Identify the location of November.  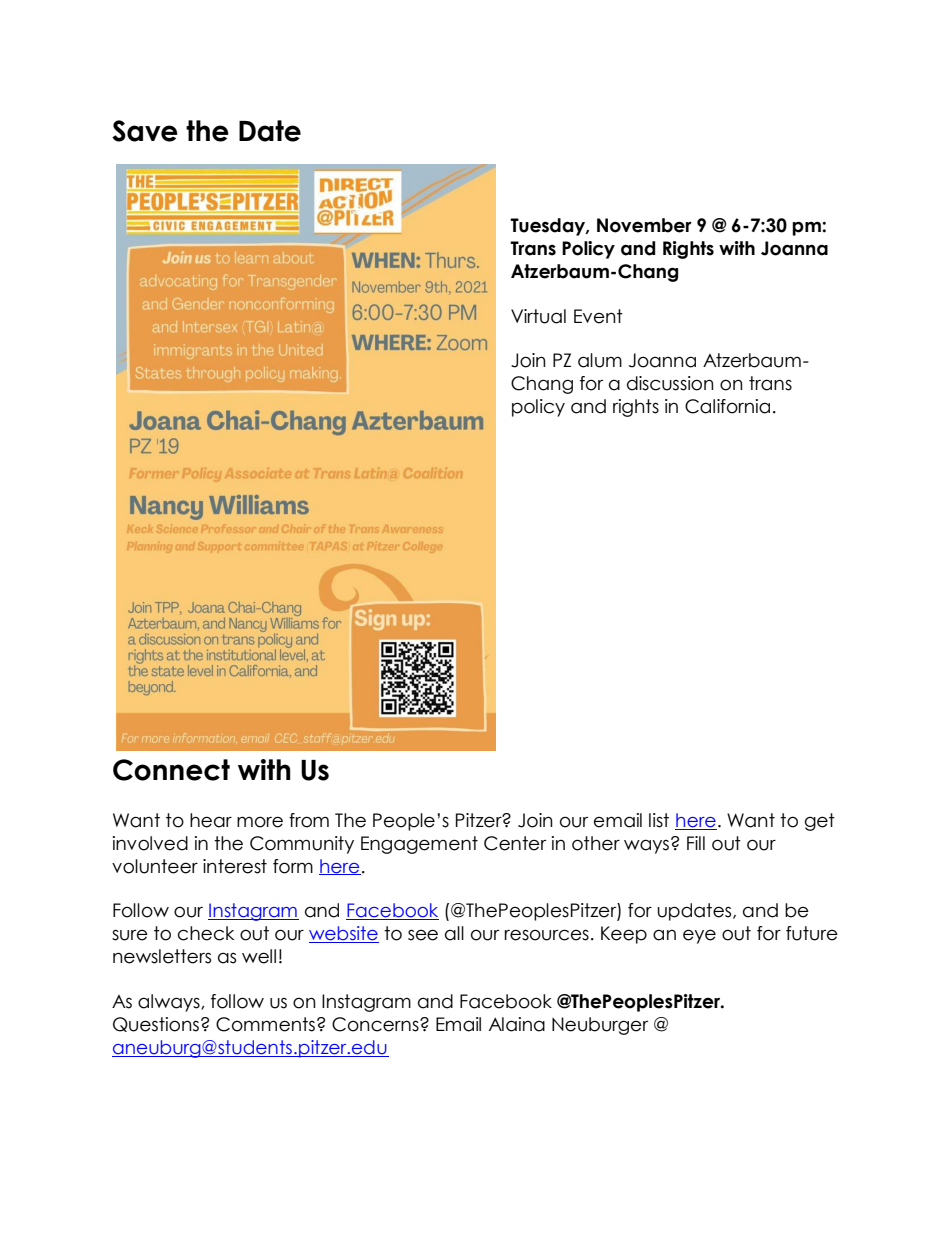
(644, 225).
